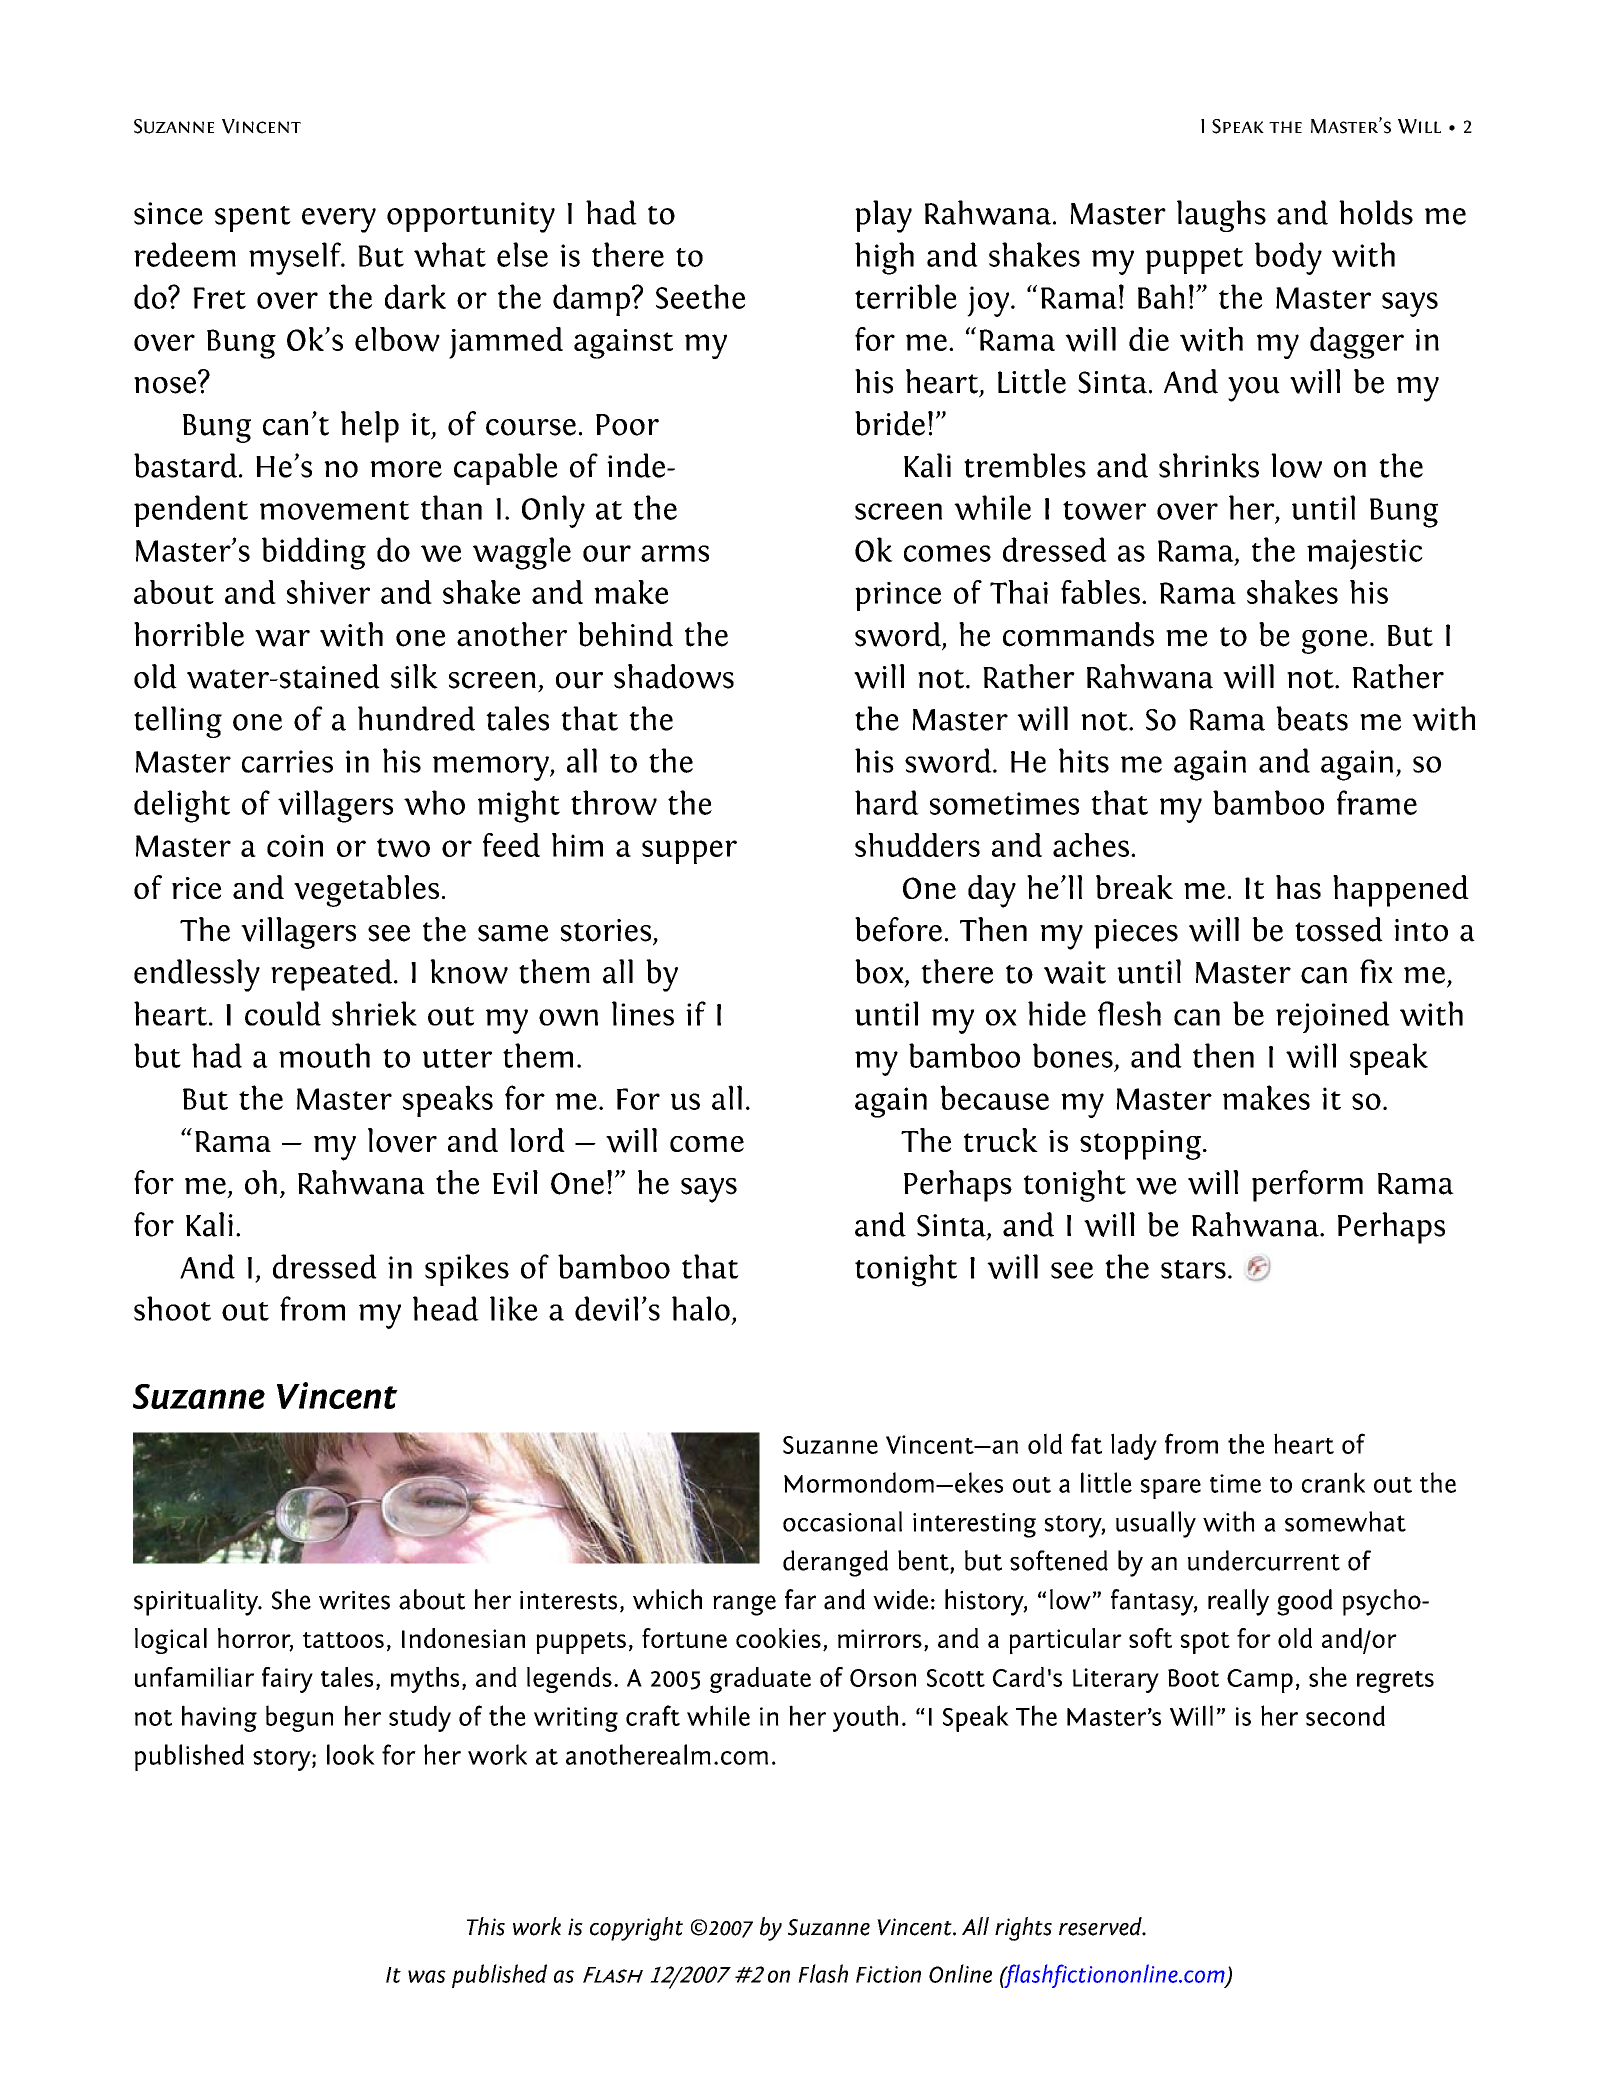 Image resolution: width=1613 pixels, height=2087 pixels. Describe the element at coordinates (427, 1976) in the image. I see `was` at that location.
